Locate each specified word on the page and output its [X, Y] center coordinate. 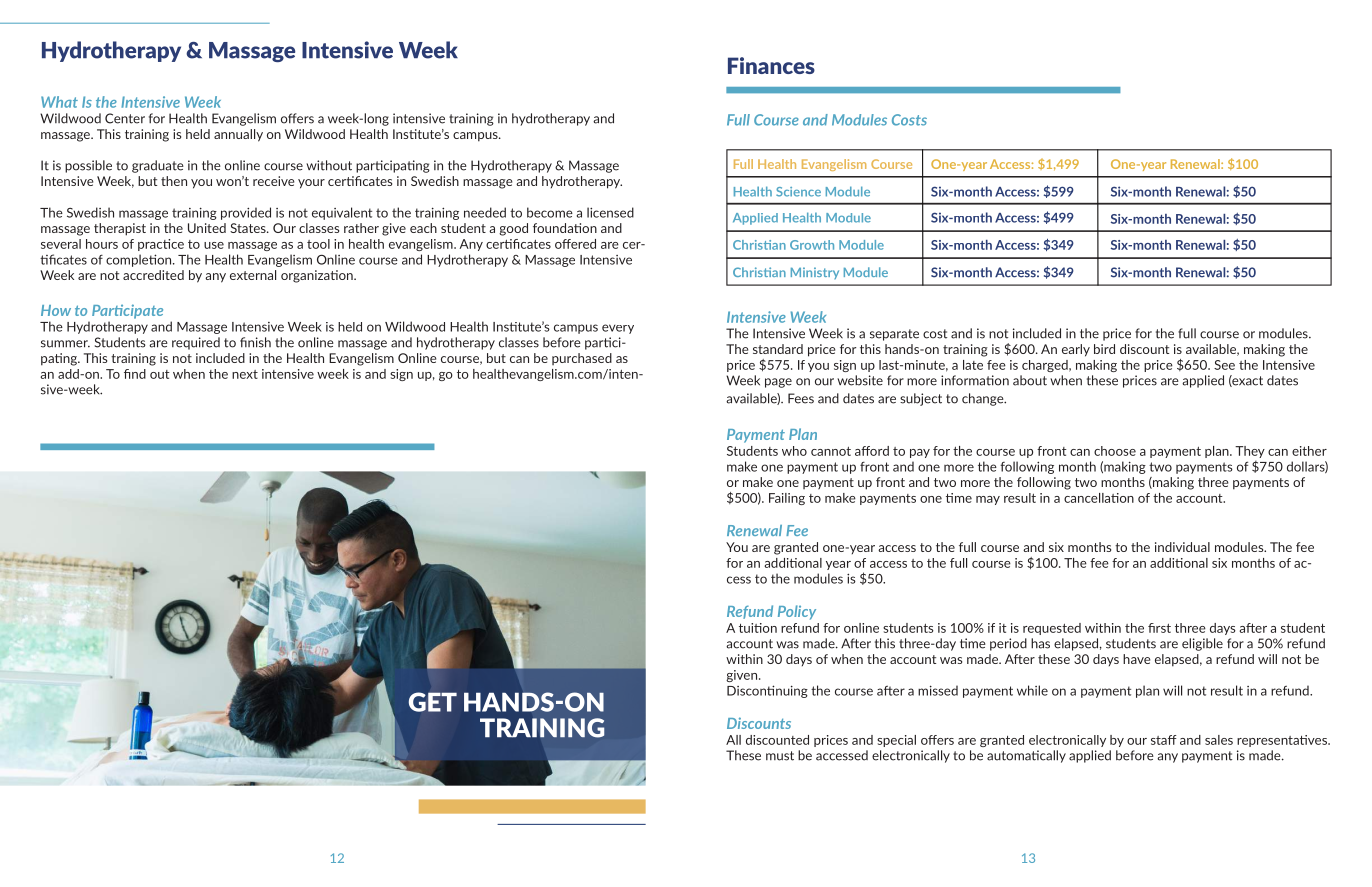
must [780, 756]
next [245, 374]
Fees [801, 398]
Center [125, 118]
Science [798, 192]
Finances [771, 65]
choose [1115, 451]
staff [1164, 740]
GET [433, 702]
